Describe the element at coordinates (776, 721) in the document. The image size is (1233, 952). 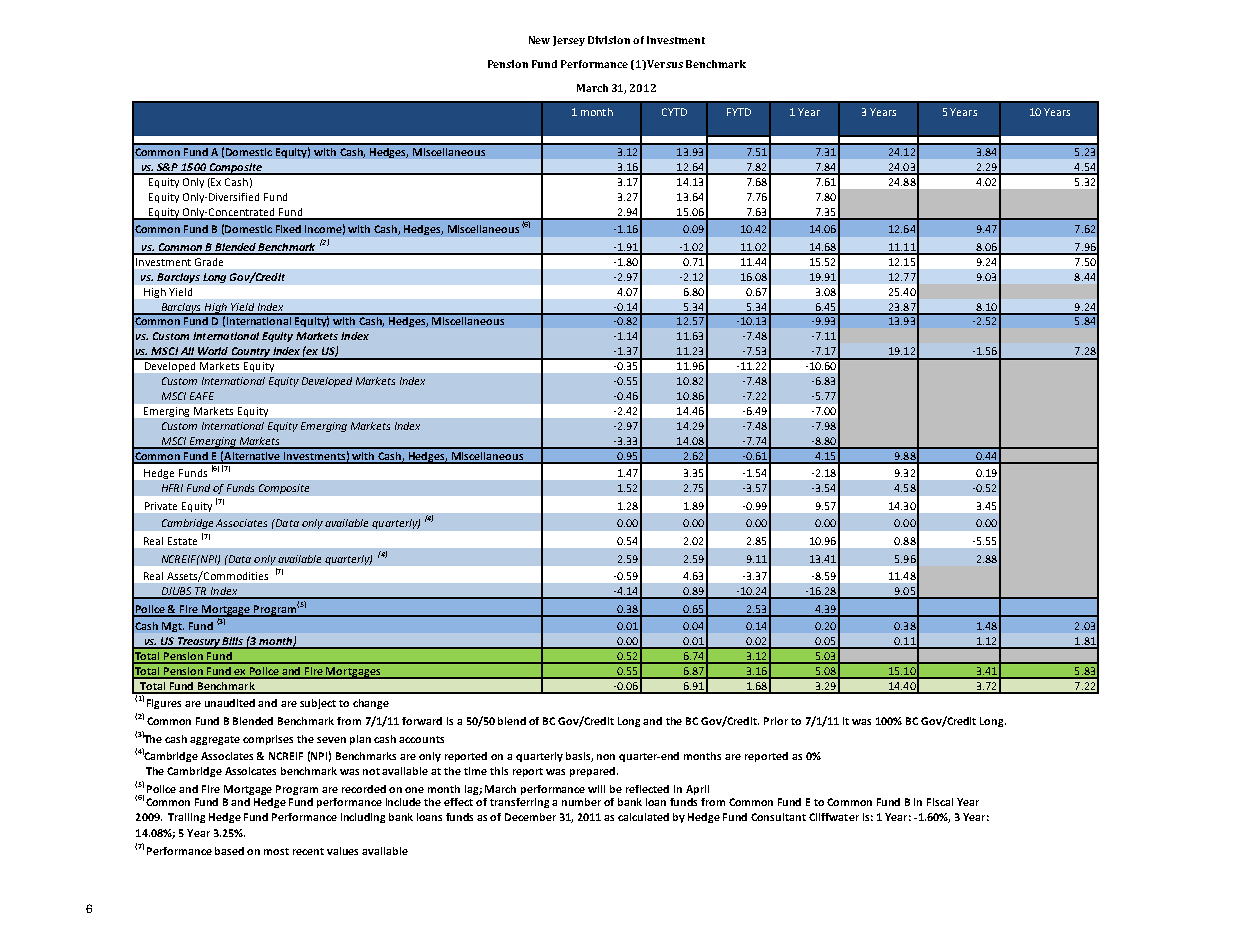
I see `Prior` at that location.
